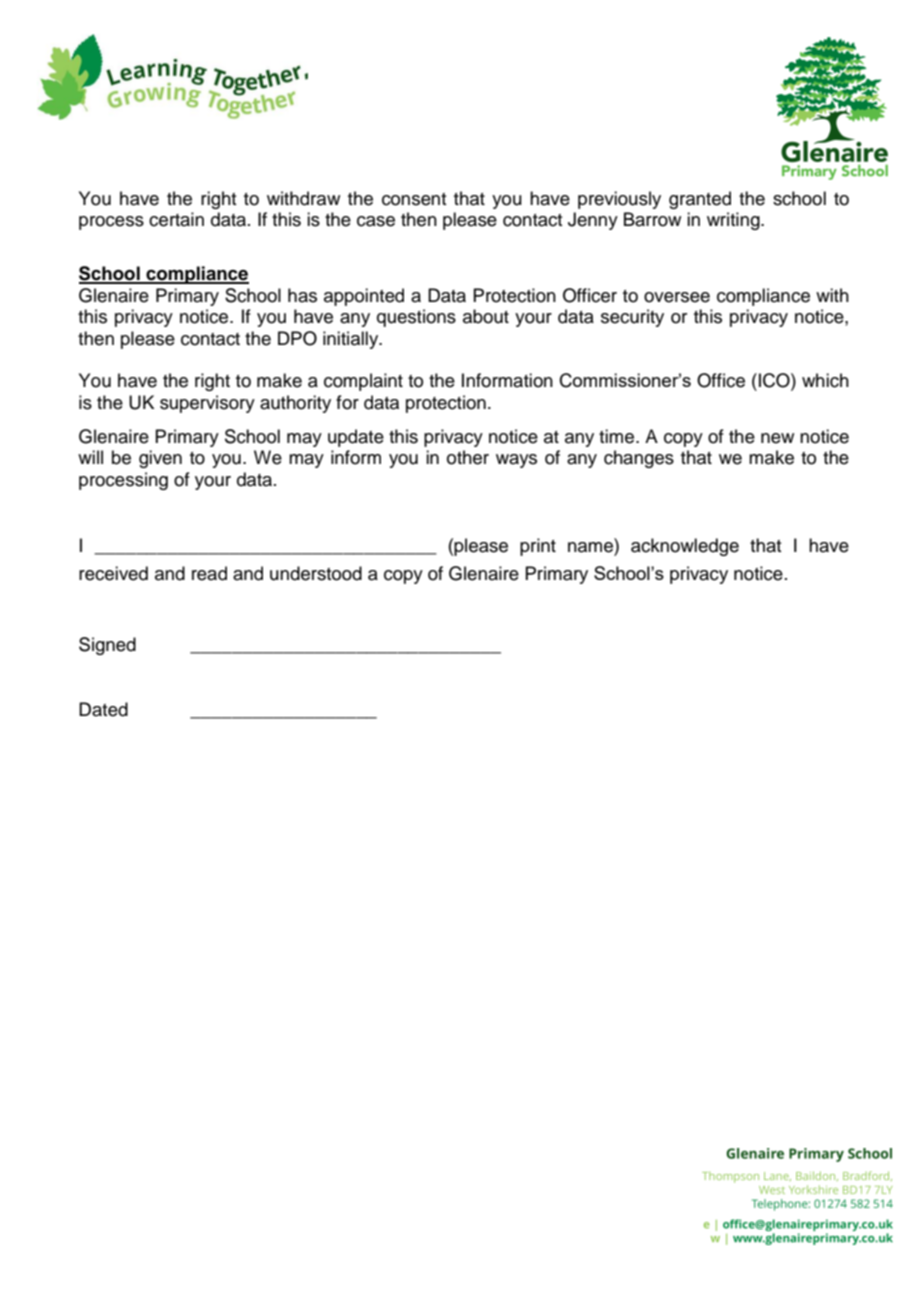  What do you see at coordinates (685, 547) in the screenshot?
I see `acknowledge` at bounding box center [685, 547].
